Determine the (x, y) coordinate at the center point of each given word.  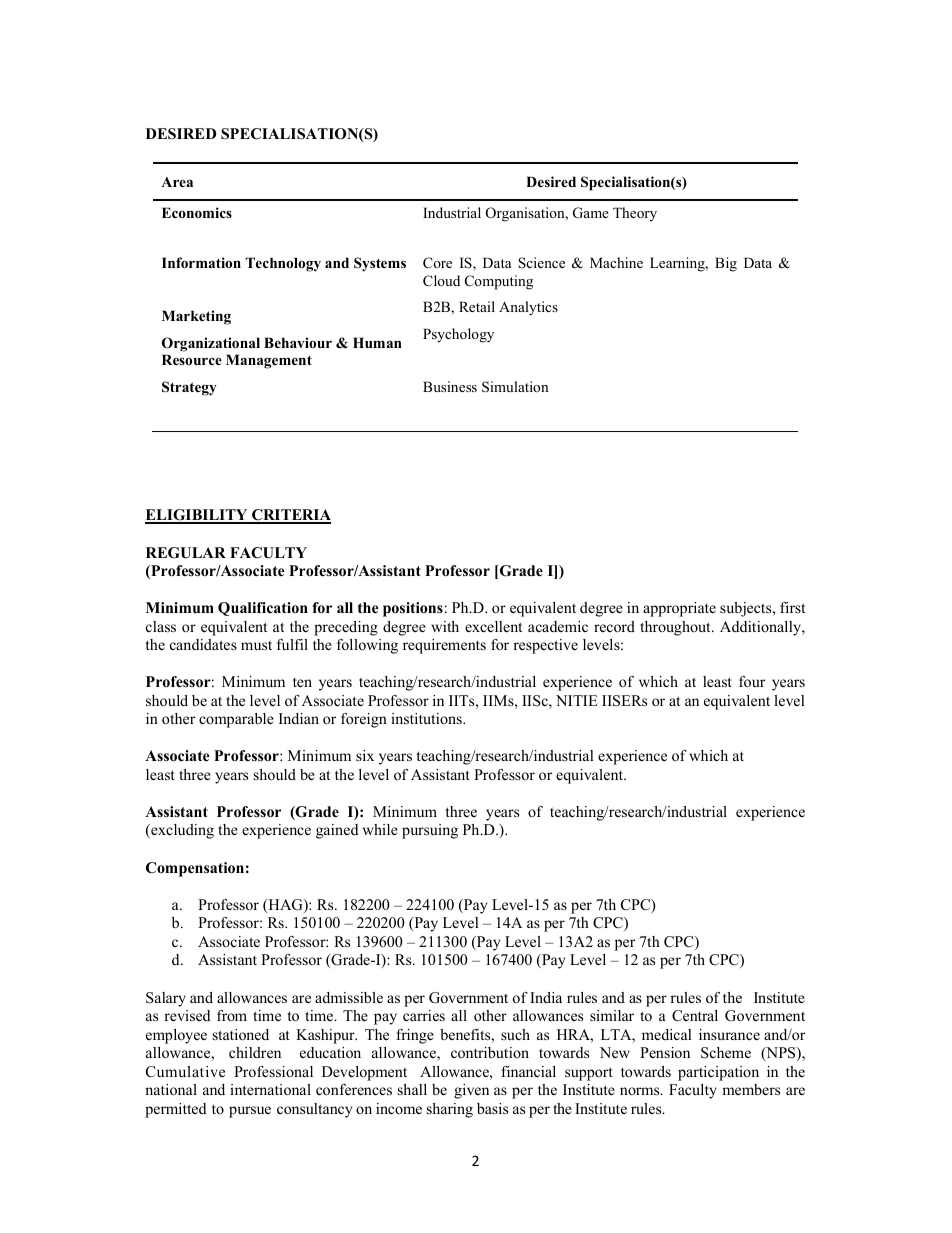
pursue (250, 1112)
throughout (676, 628)
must (256, 645)
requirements (444, 646)
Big (726, 264)
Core (437, 263)
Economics (197, 212)
